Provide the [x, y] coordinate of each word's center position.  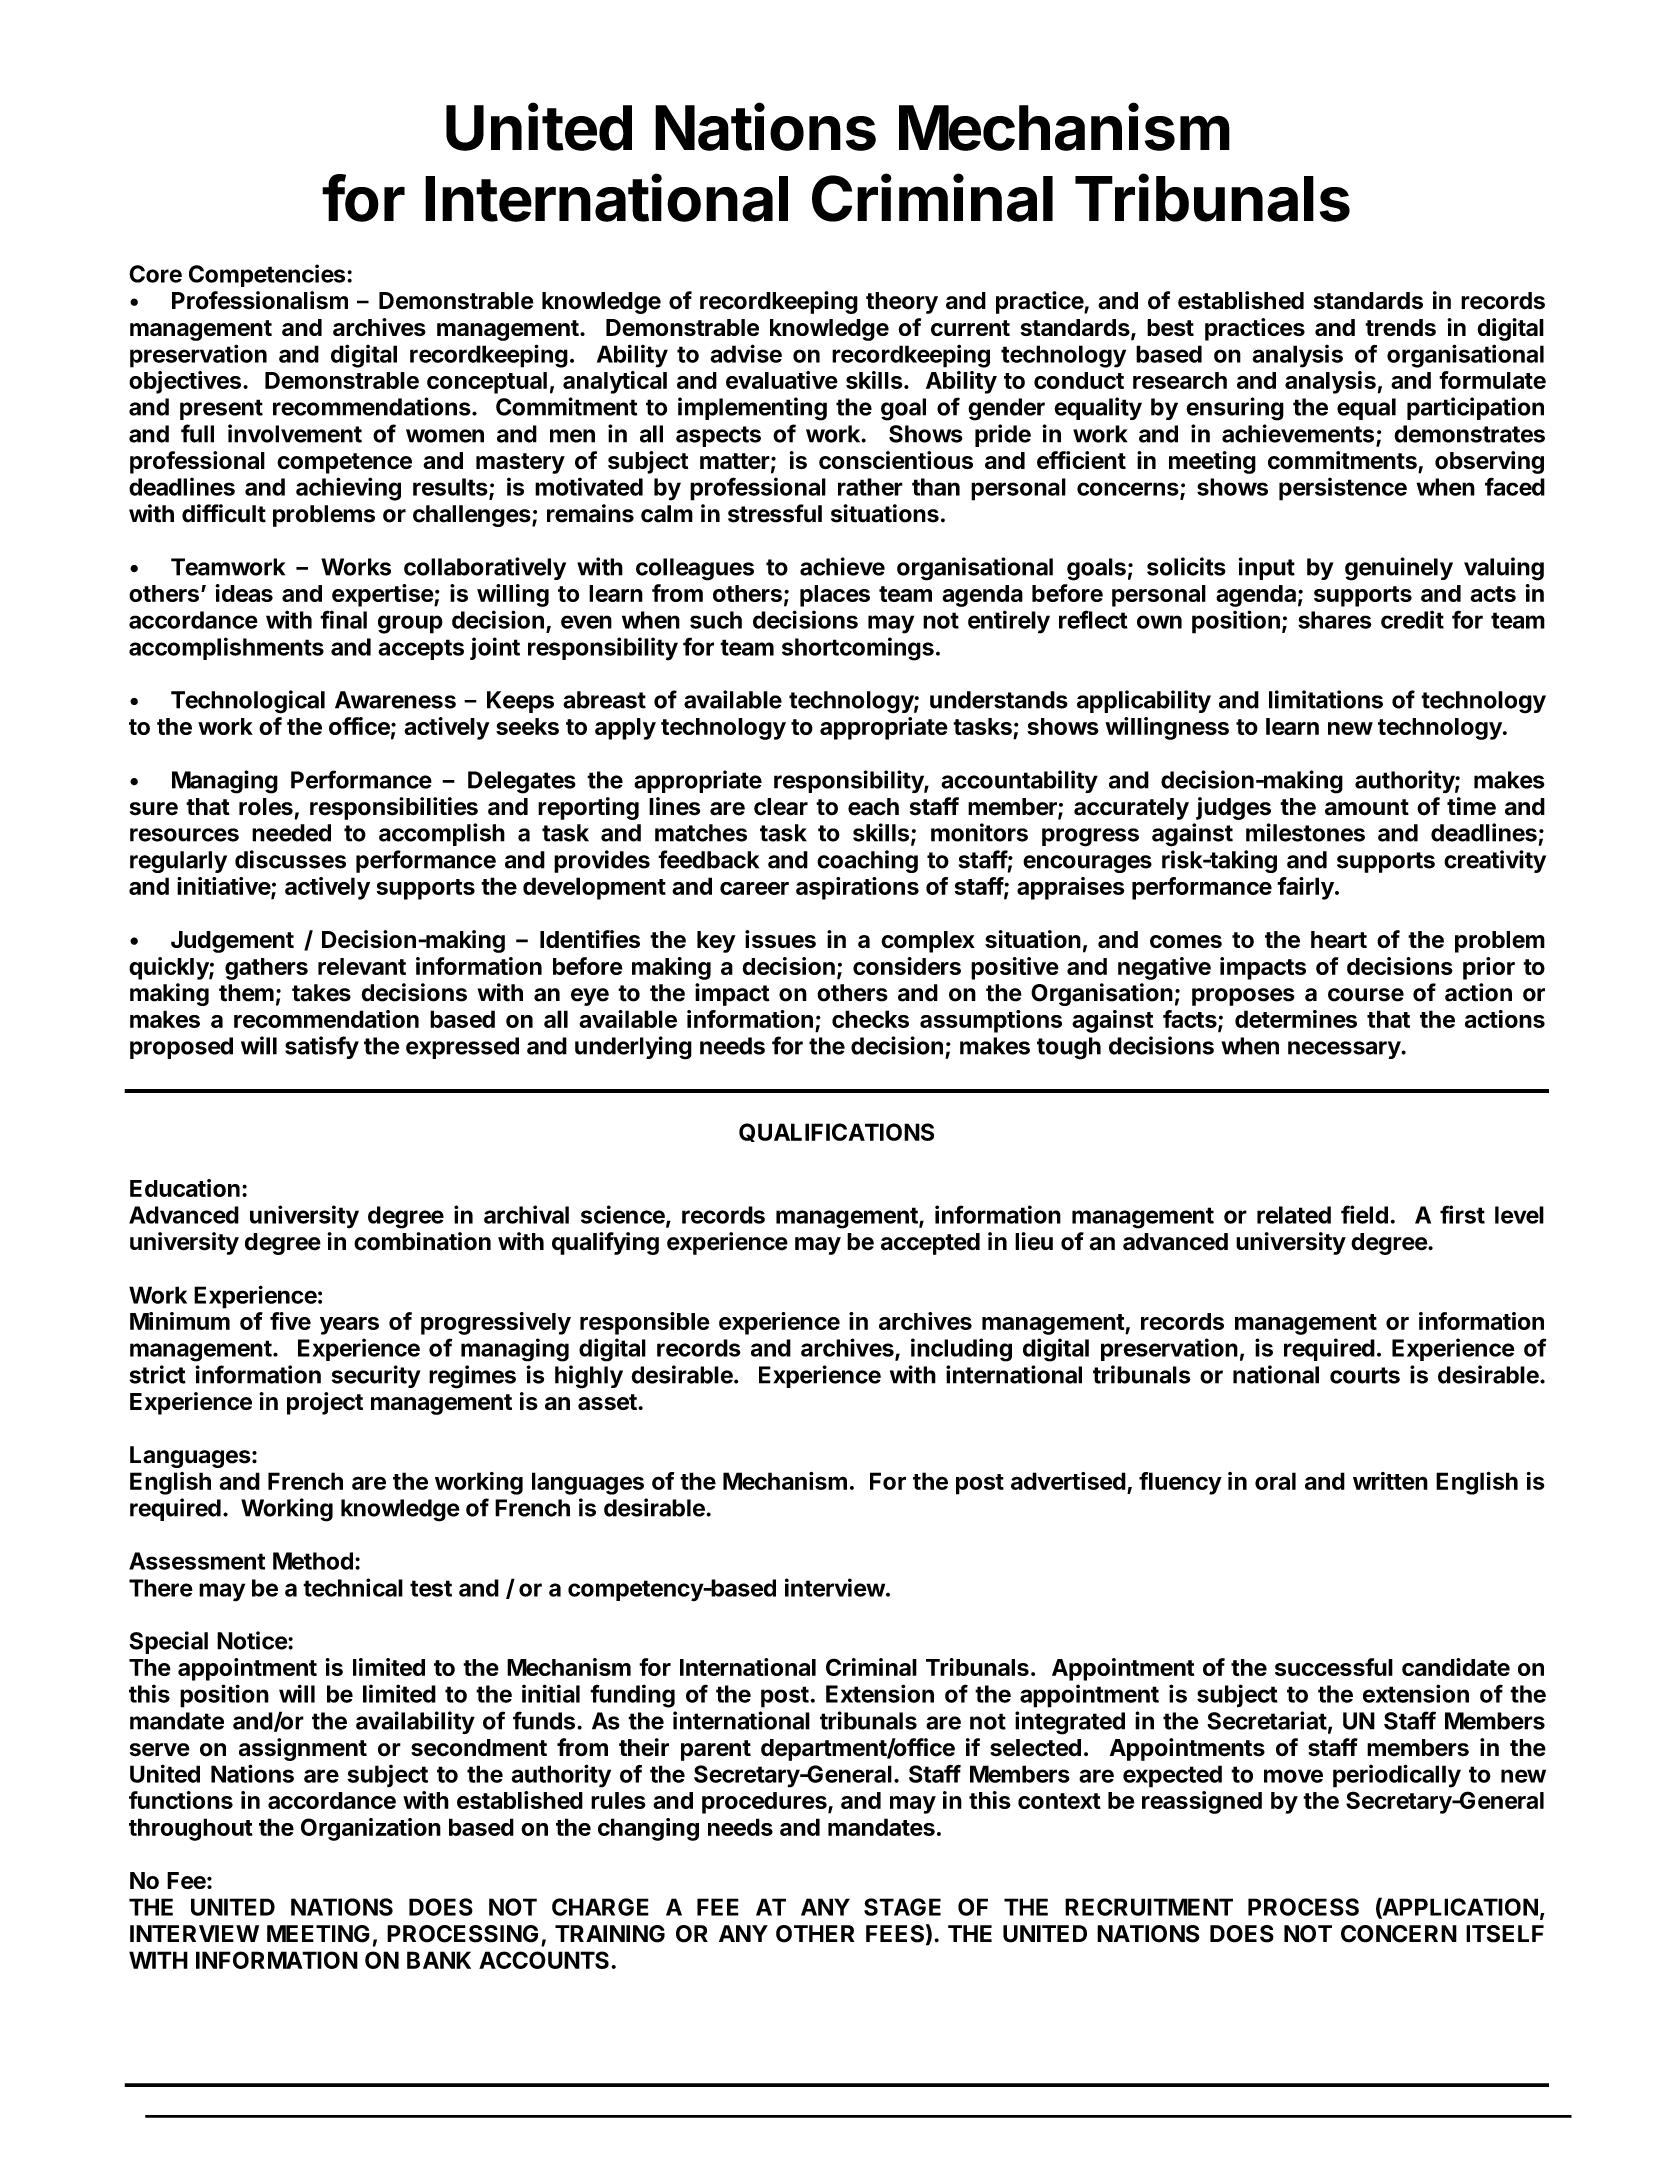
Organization [371, 1829]
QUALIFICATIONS [836, 1132]
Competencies [267, 275]
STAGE [902, 1907]
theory [902, 303]
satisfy [322, 1047]
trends [1400, 327]
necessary [1345, 1050]
